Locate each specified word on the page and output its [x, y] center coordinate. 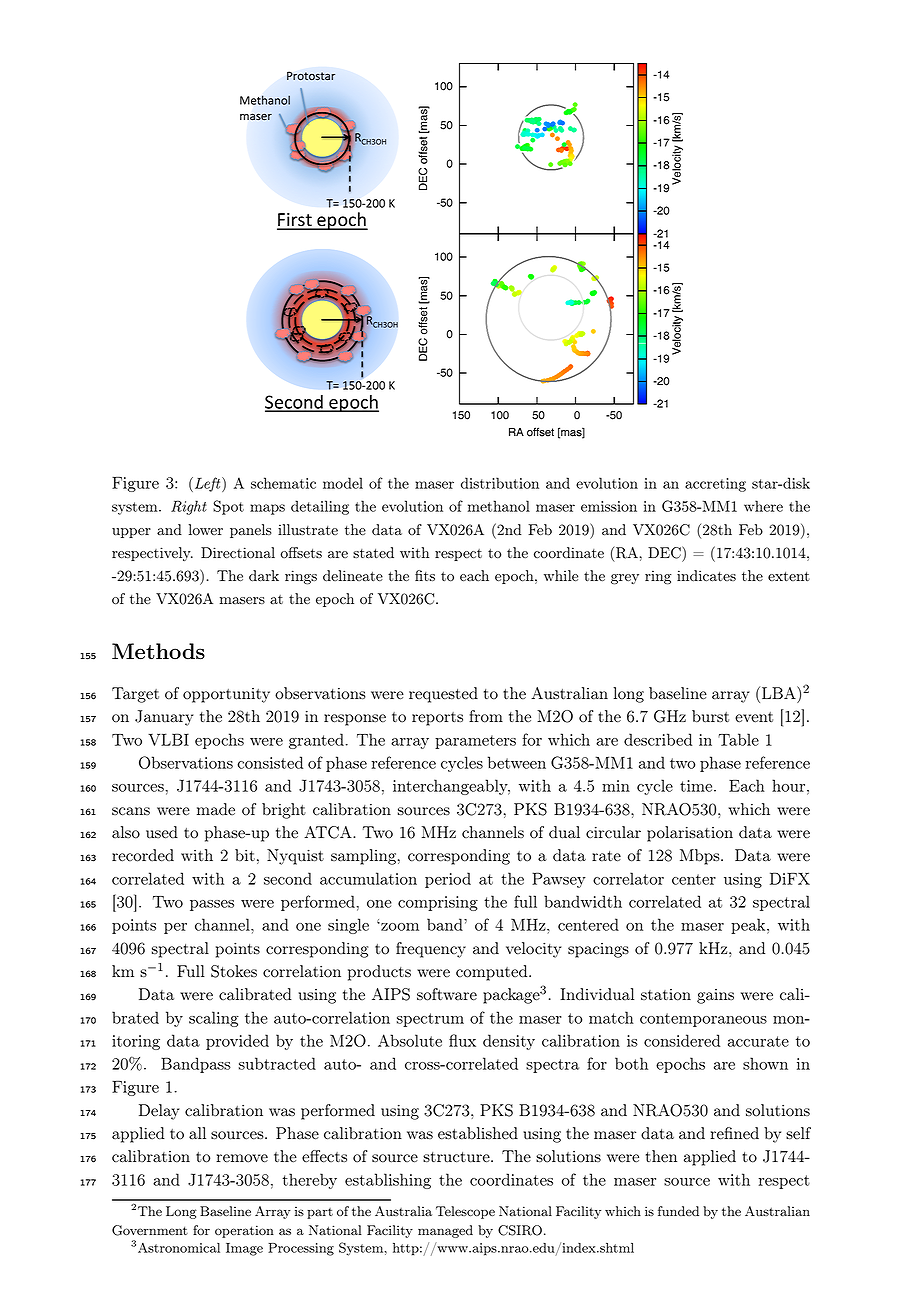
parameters [475, 742]
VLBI [168, 739]
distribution [500, 483]
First [295, 221]
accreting [715, 485]
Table [738, 739]
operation [244, 1231]
